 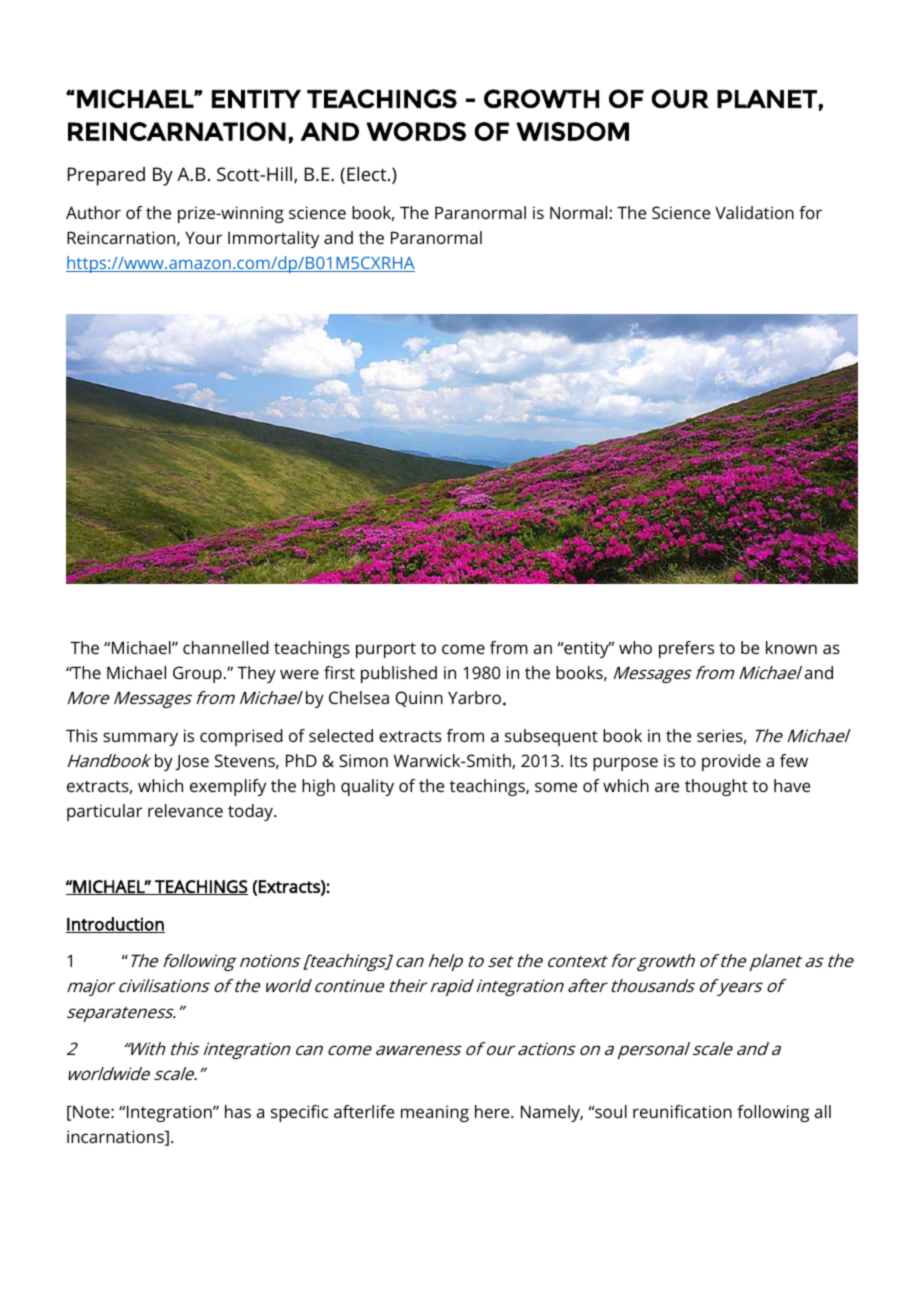 I want to click on Prepared, so click(x=106, y=176).
